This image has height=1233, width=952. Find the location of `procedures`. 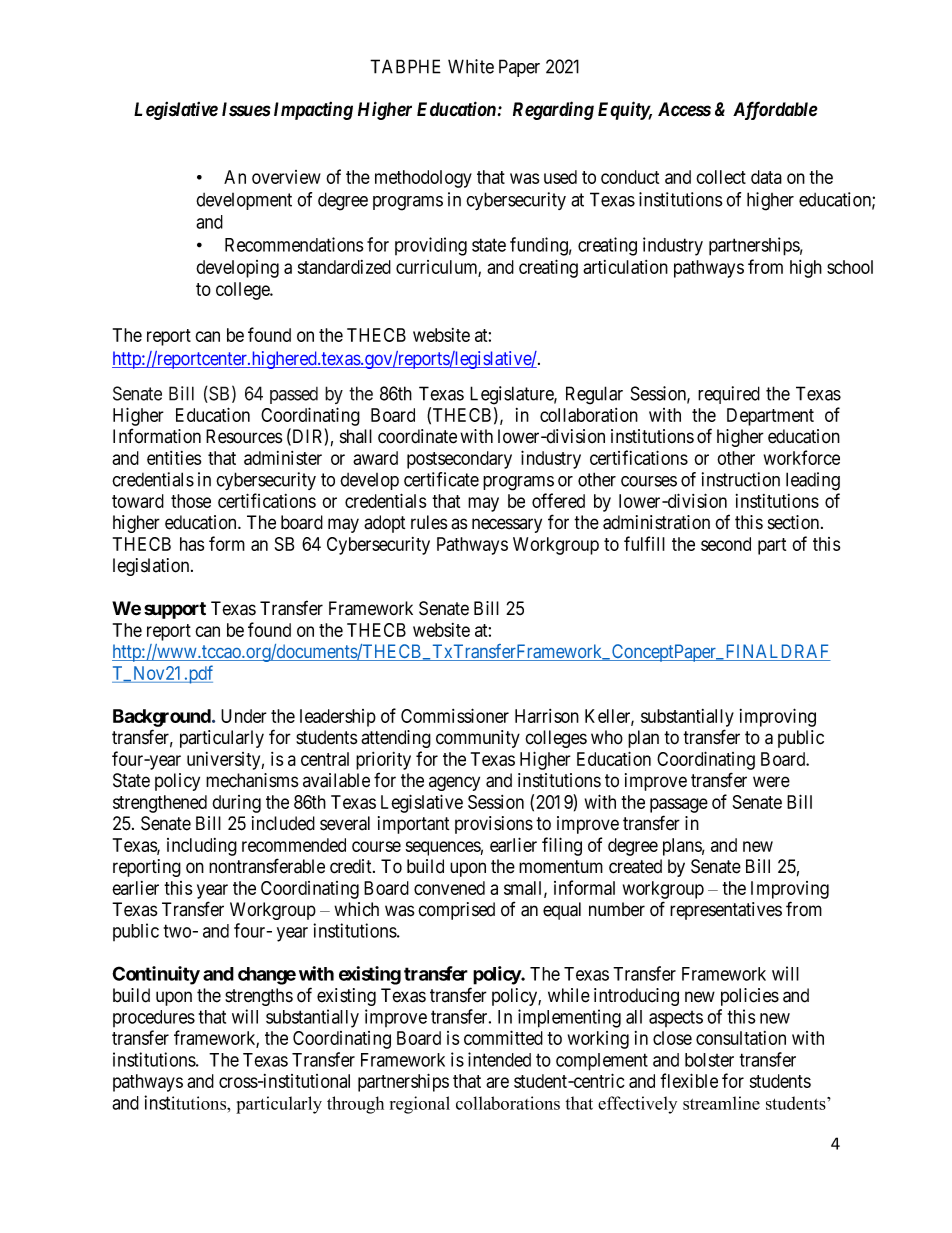

procedures is located at coordinates (154, 1018).
